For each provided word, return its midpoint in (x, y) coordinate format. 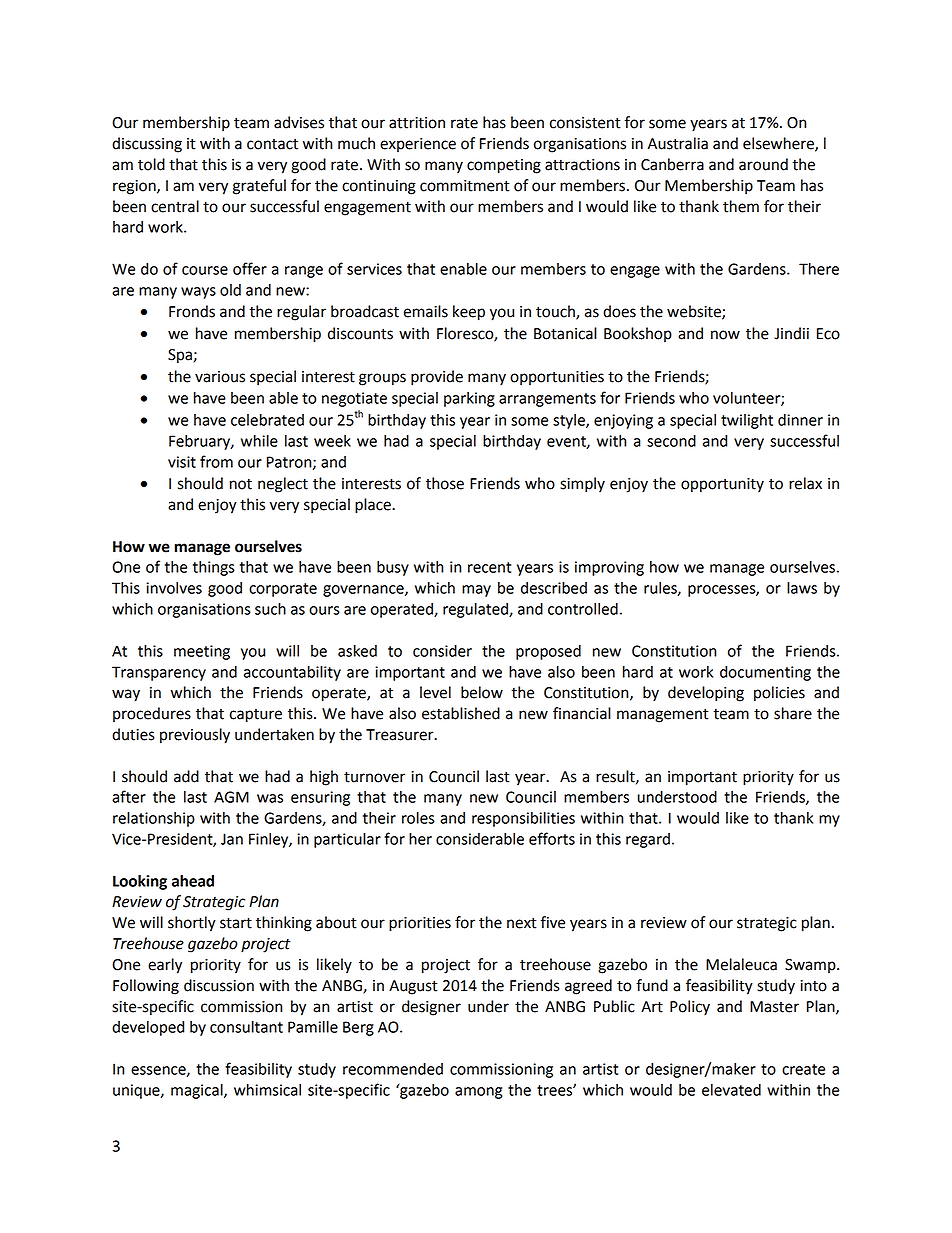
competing (504, 166)
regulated (476, 610)
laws (802, 588)
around (763, 164)
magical (198, 1091)
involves (174, 588)
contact (272, 144)
